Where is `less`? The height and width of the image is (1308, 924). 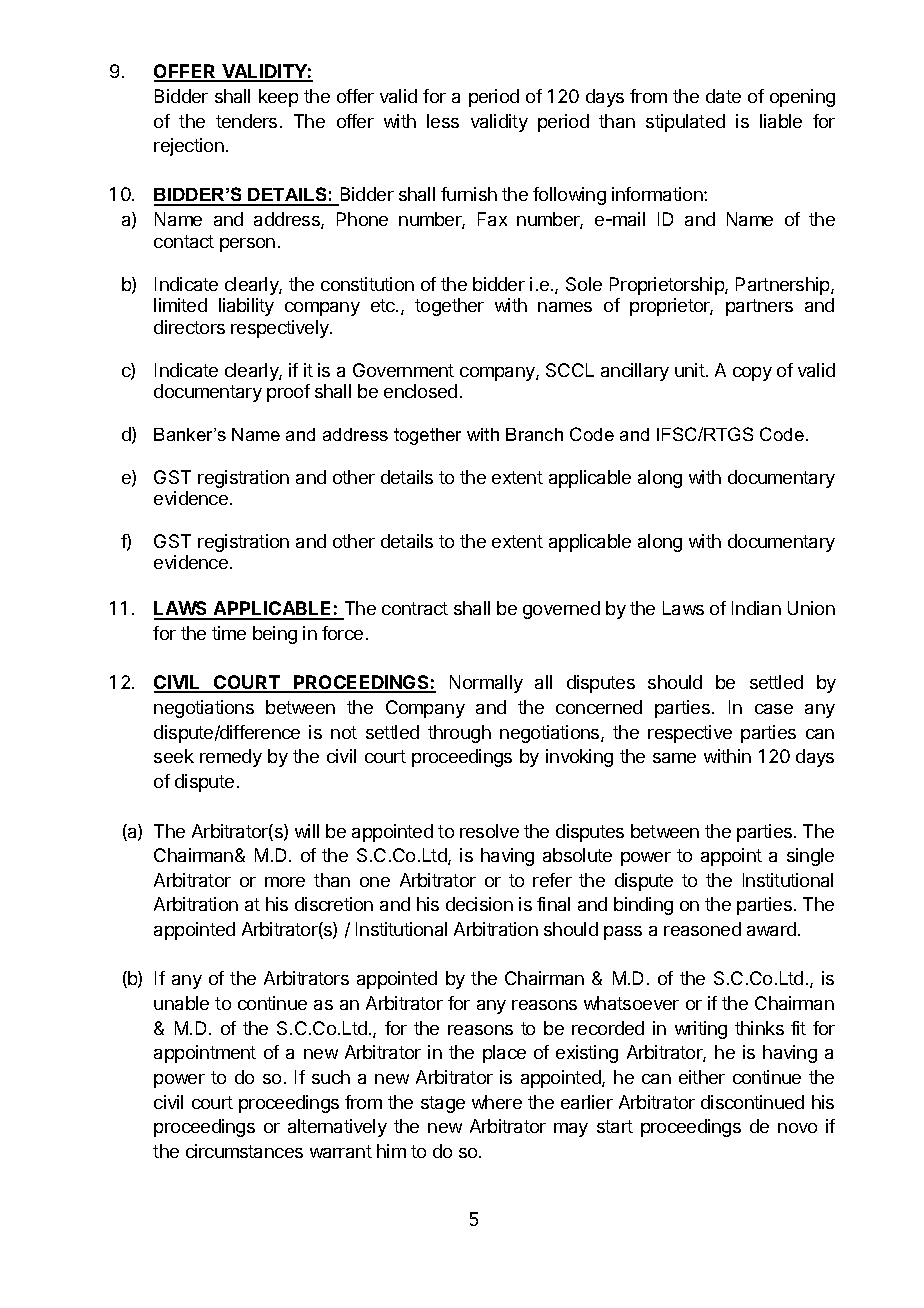 less is located at coordinates (443, 121).
